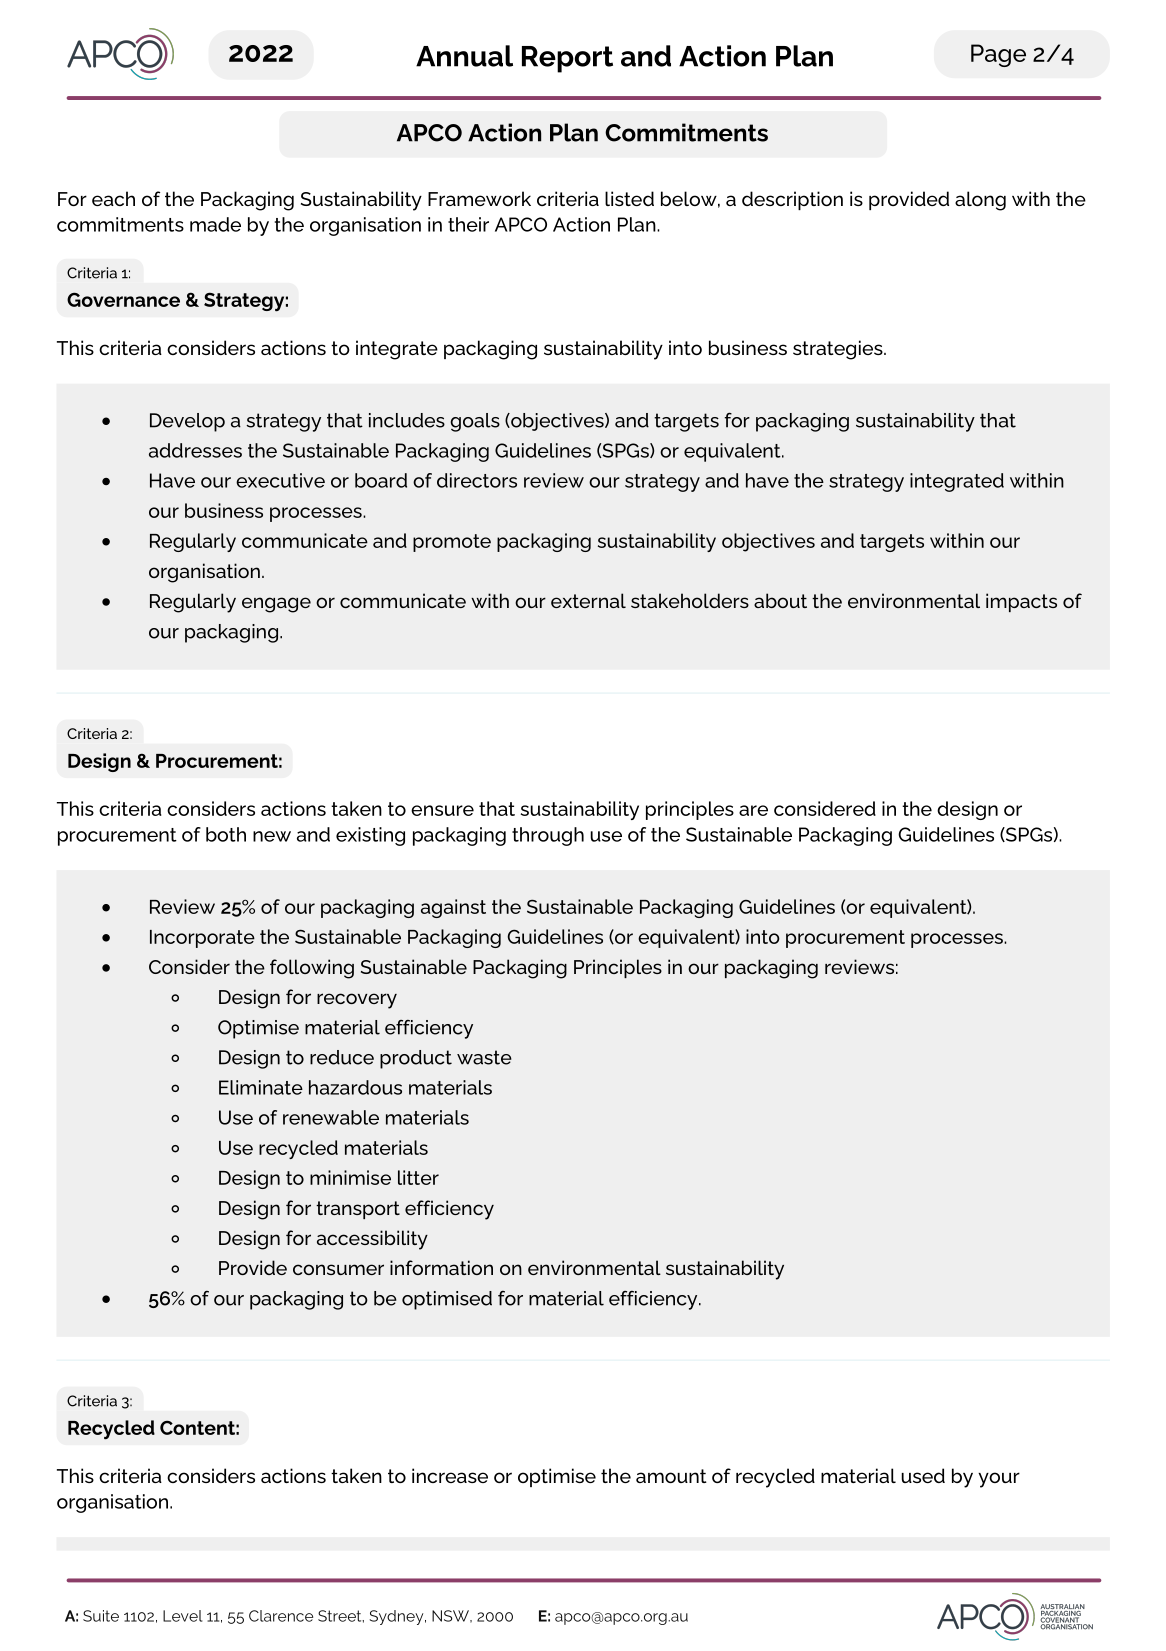  What do you see at coordinates (998, 55) in the page?
I see `Page` at bounding box center [998, 55].
